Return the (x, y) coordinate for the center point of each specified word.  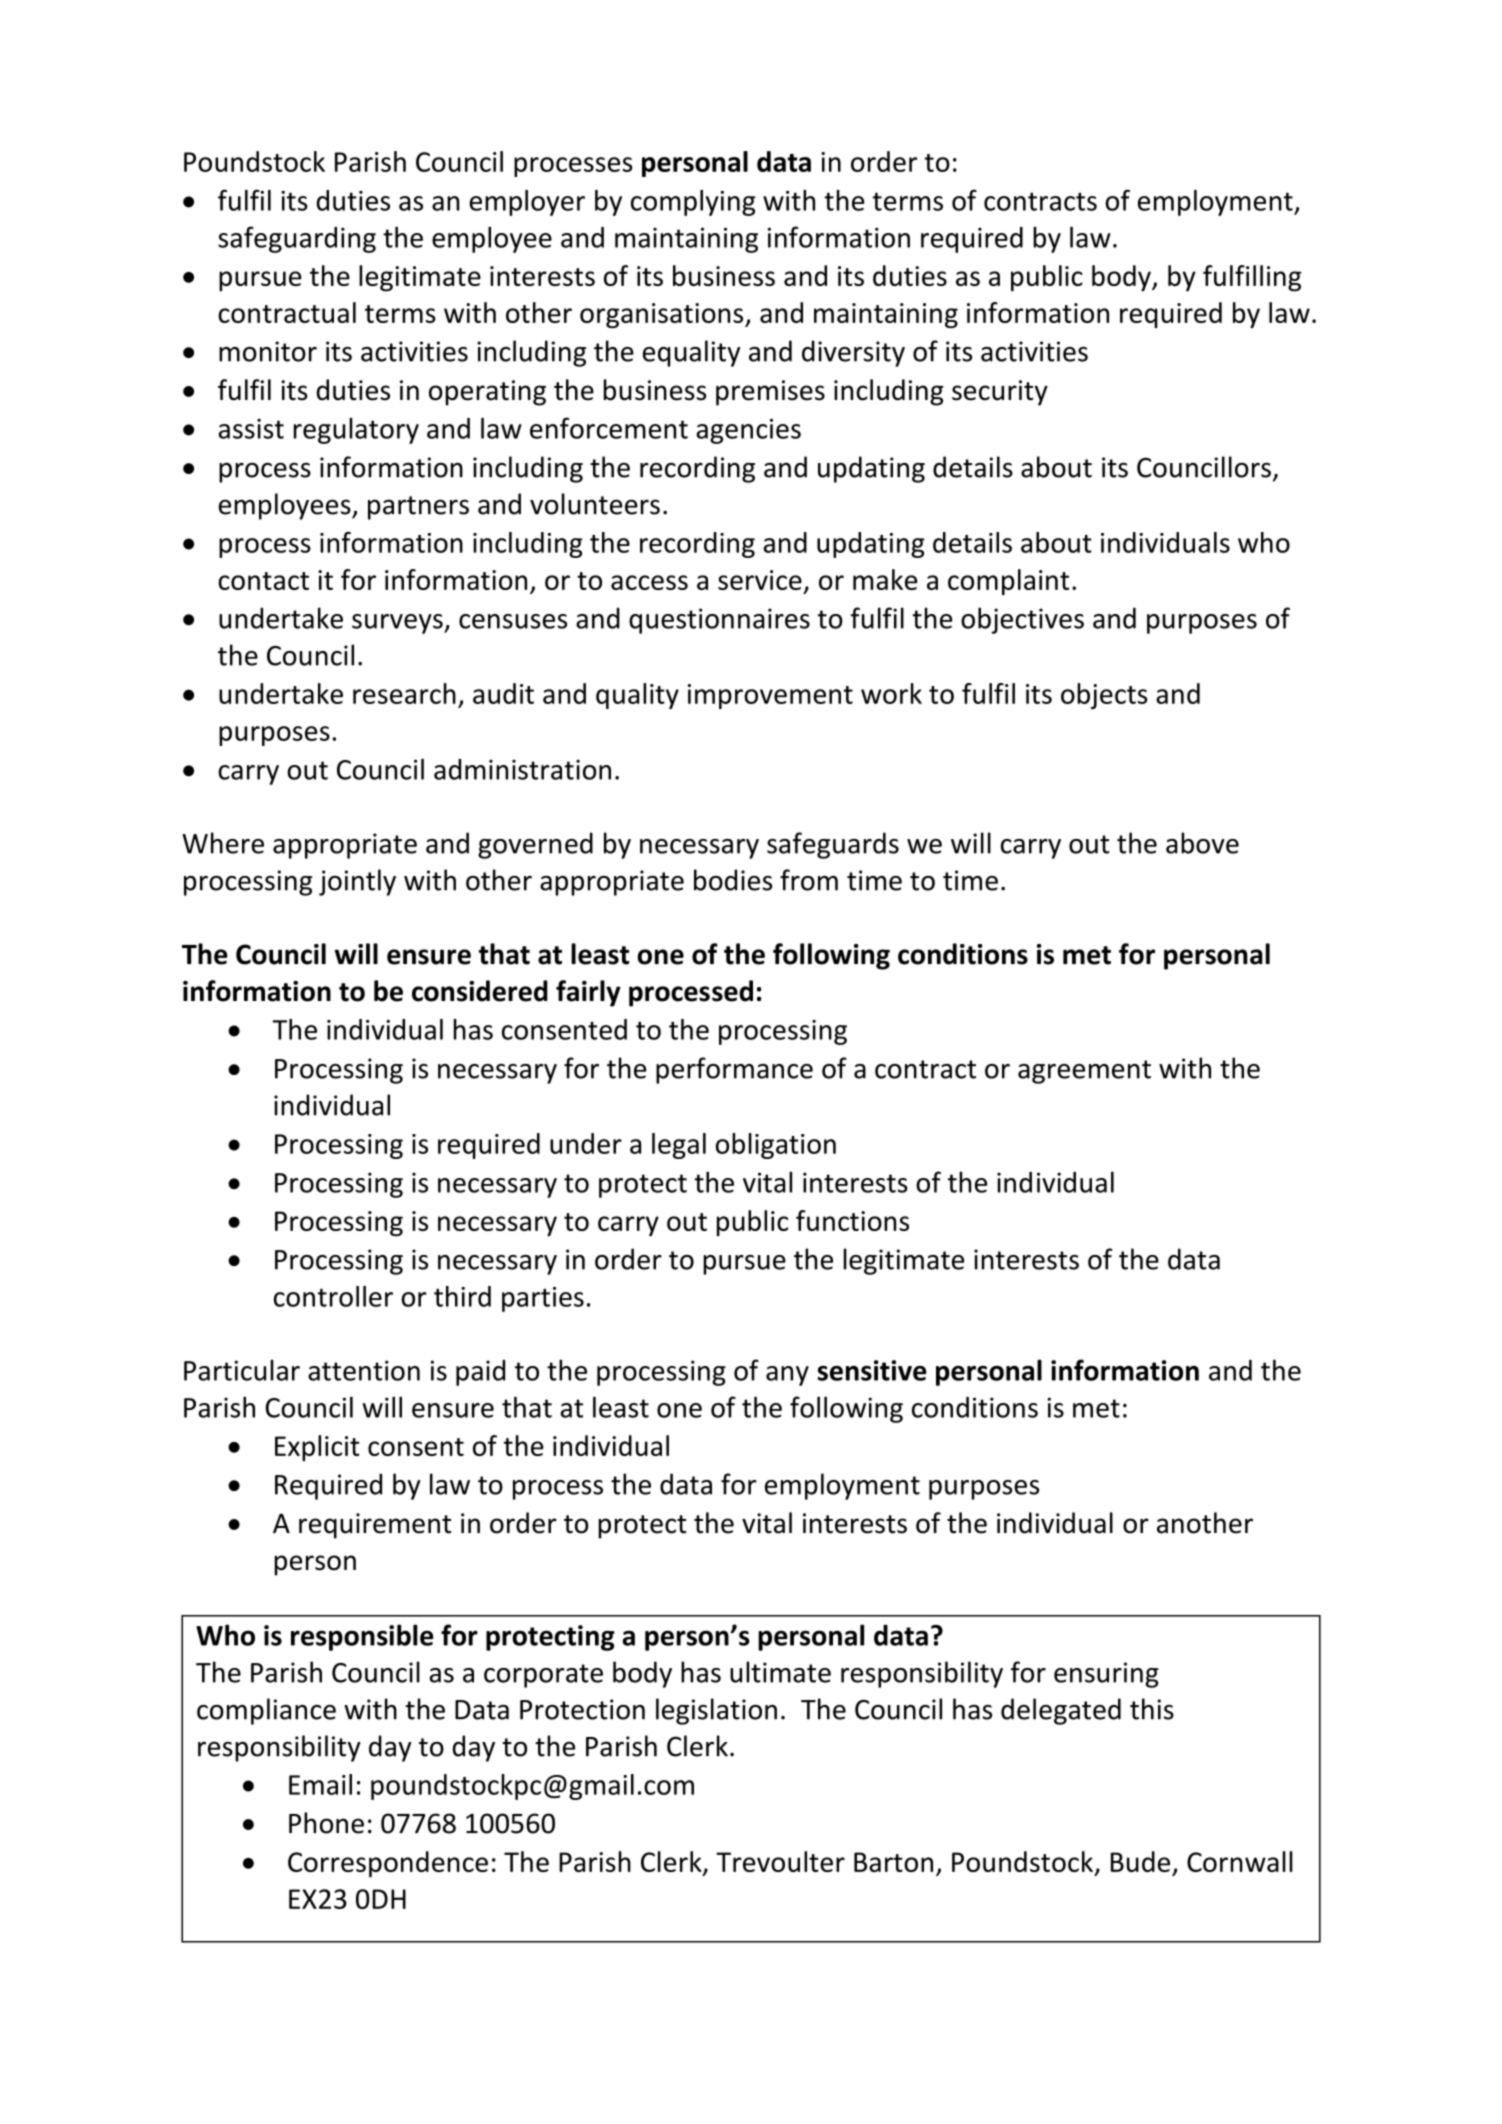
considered (480, 991)
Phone (326, 1823)
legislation (716, 1711)
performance (734, 1070)
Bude (1140, 1861)
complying (693, 203)
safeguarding (297, 239)
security (1000, 393)
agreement (1084, 1072)
